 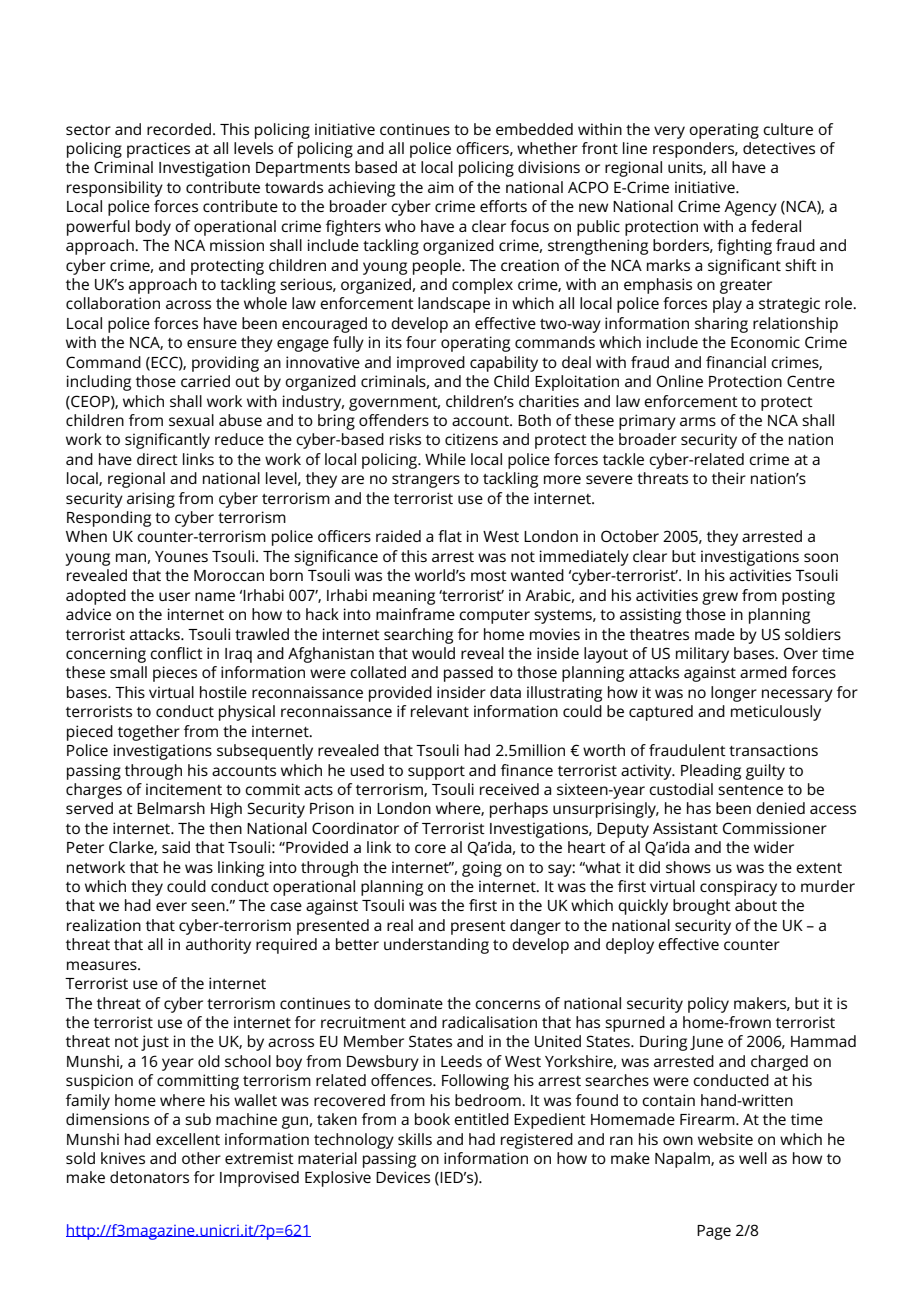 What do you see at coordinates (205, 381) in the screenshot?
I see `carried` at bounding box center [205, 381].
